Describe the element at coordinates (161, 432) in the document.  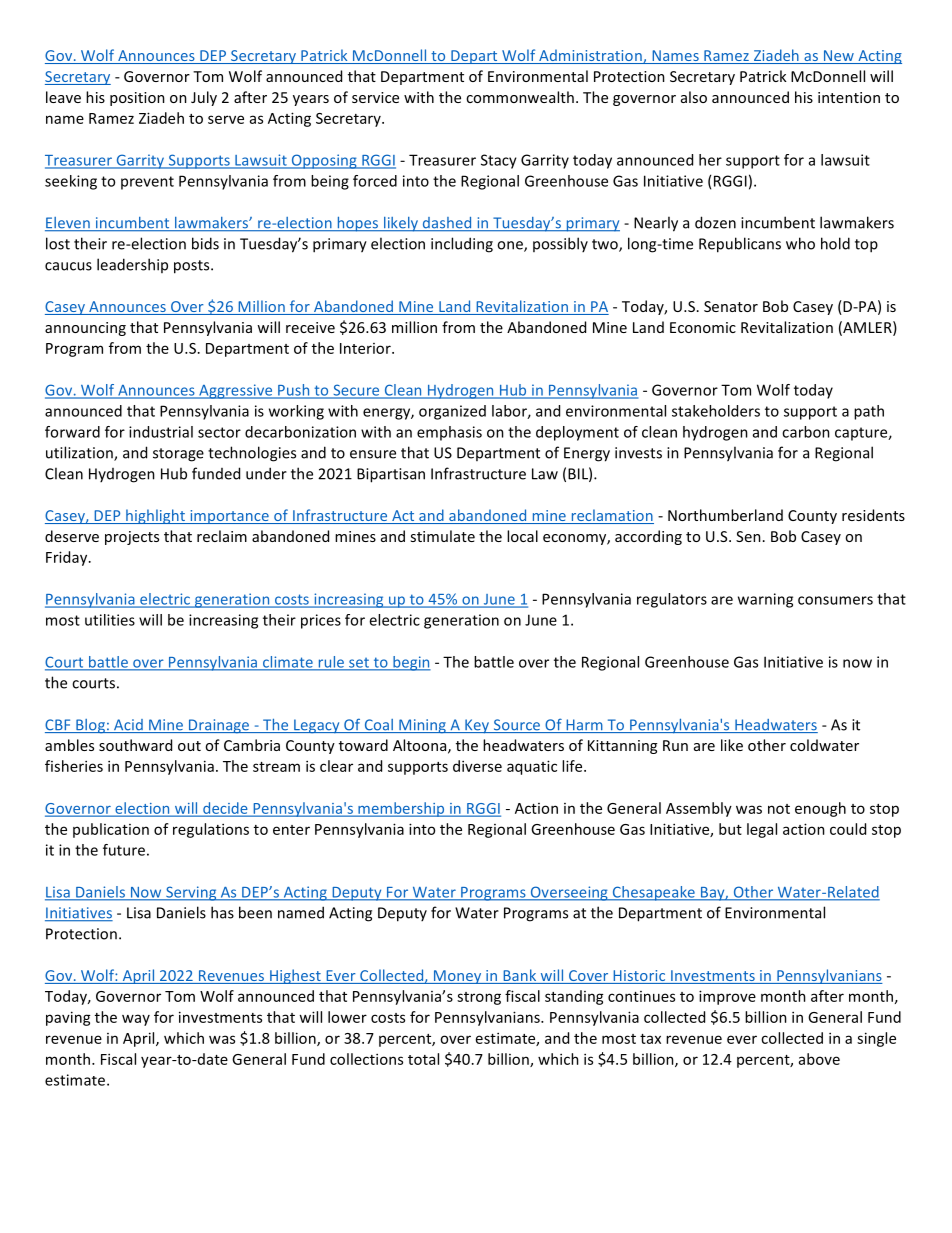
I see `industrial` at that location.
